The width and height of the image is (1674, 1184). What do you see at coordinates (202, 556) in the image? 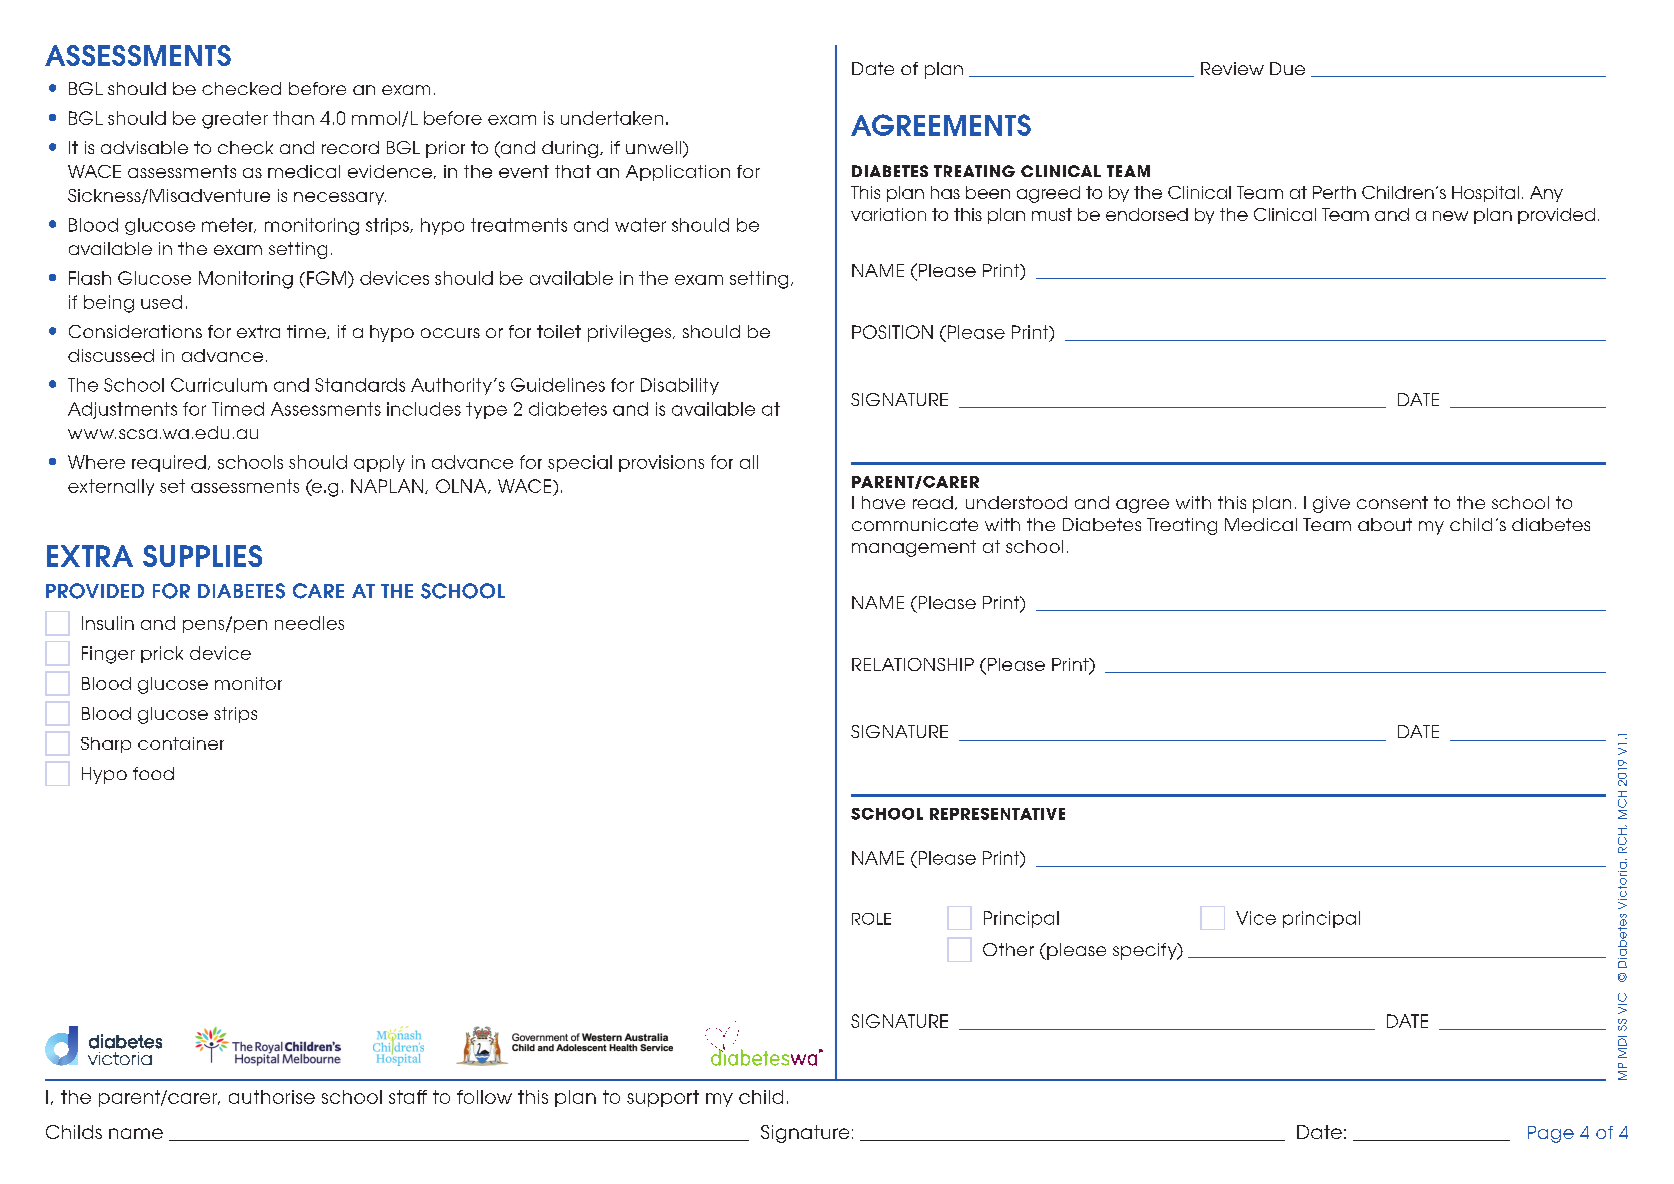
I see `SUPPLIES` at bounding box center [202, 556].
